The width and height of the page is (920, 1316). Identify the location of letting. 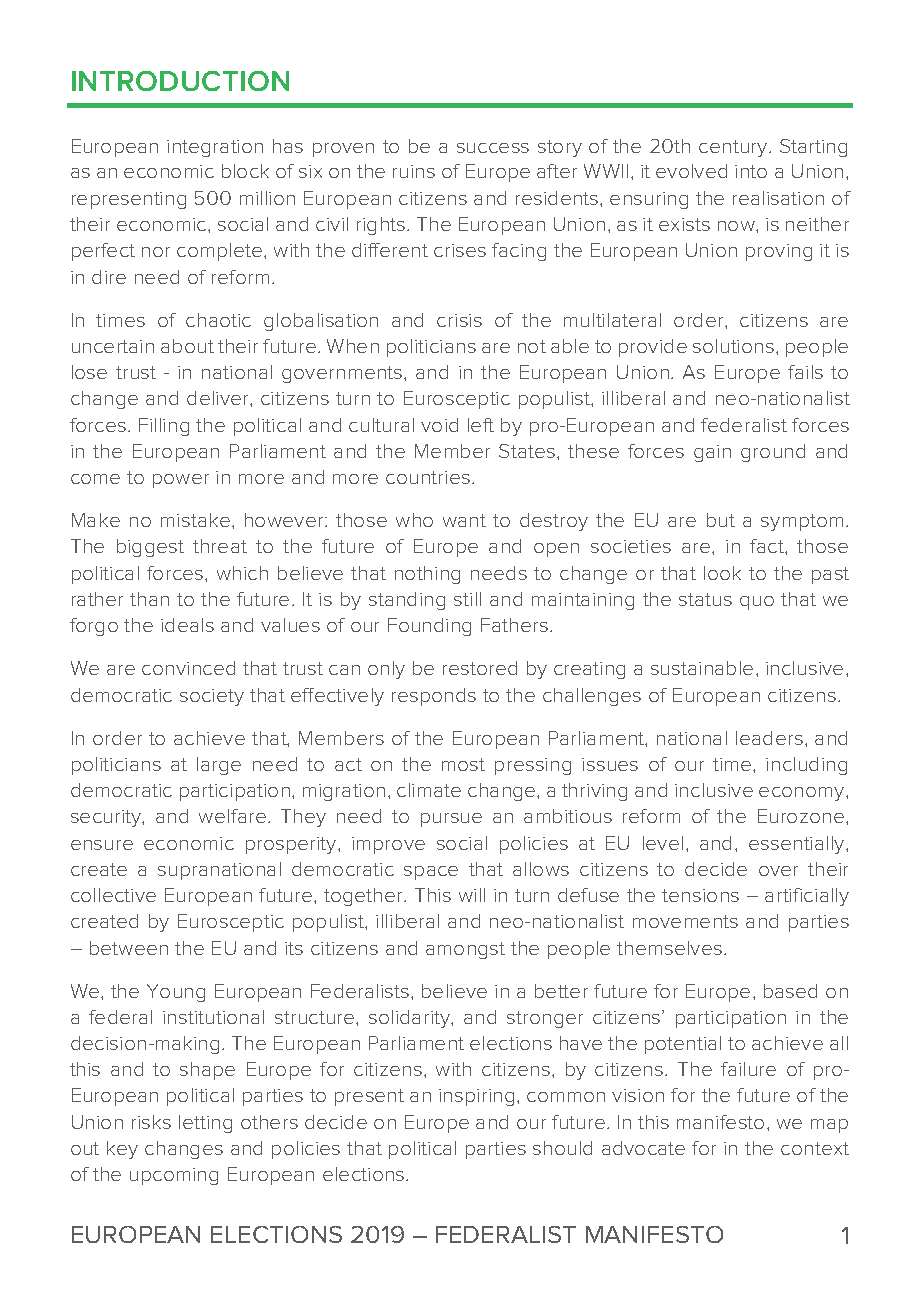
(205, 1124).
